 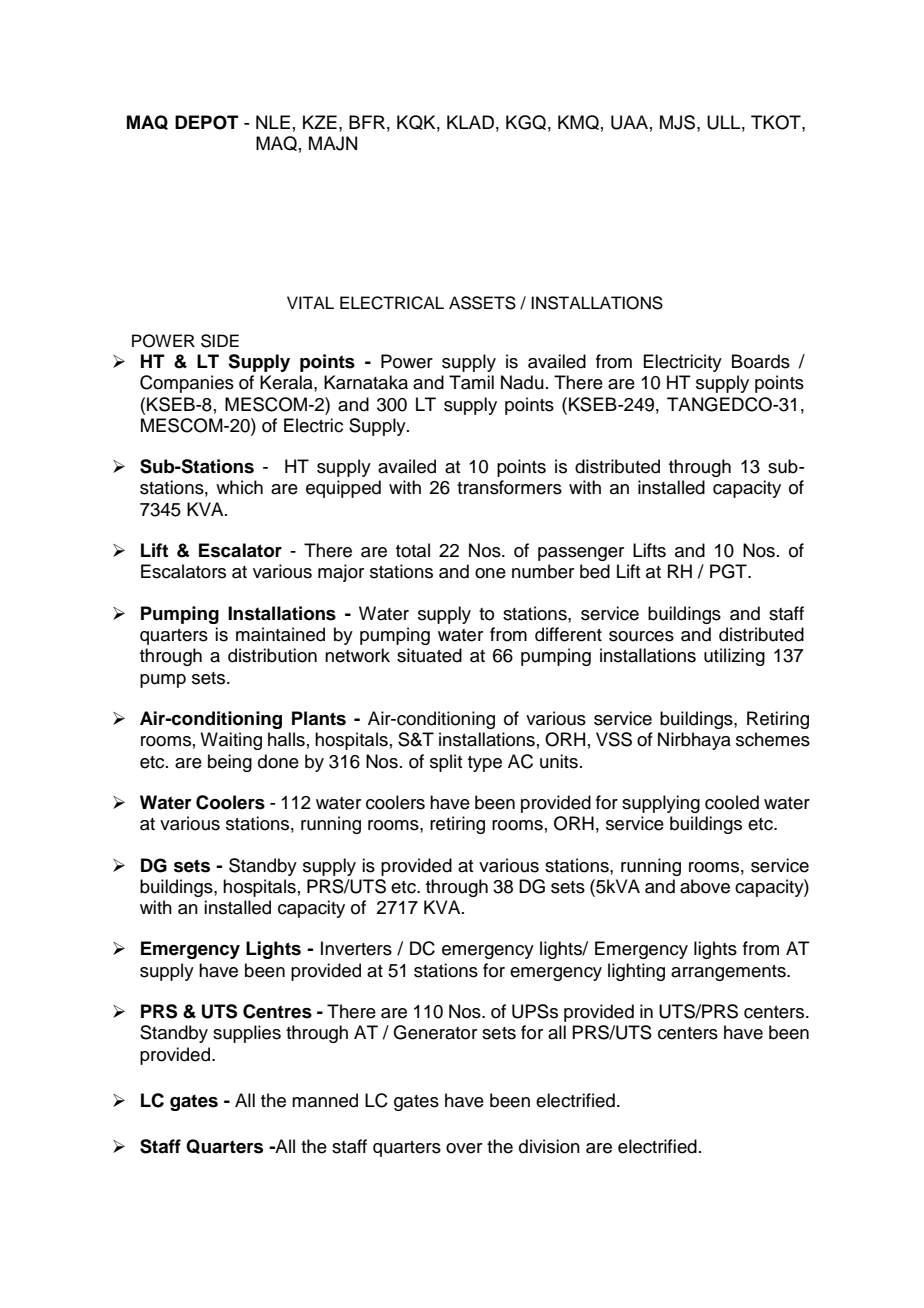 I want to click on Tamil, so click(x=471, y=382).
